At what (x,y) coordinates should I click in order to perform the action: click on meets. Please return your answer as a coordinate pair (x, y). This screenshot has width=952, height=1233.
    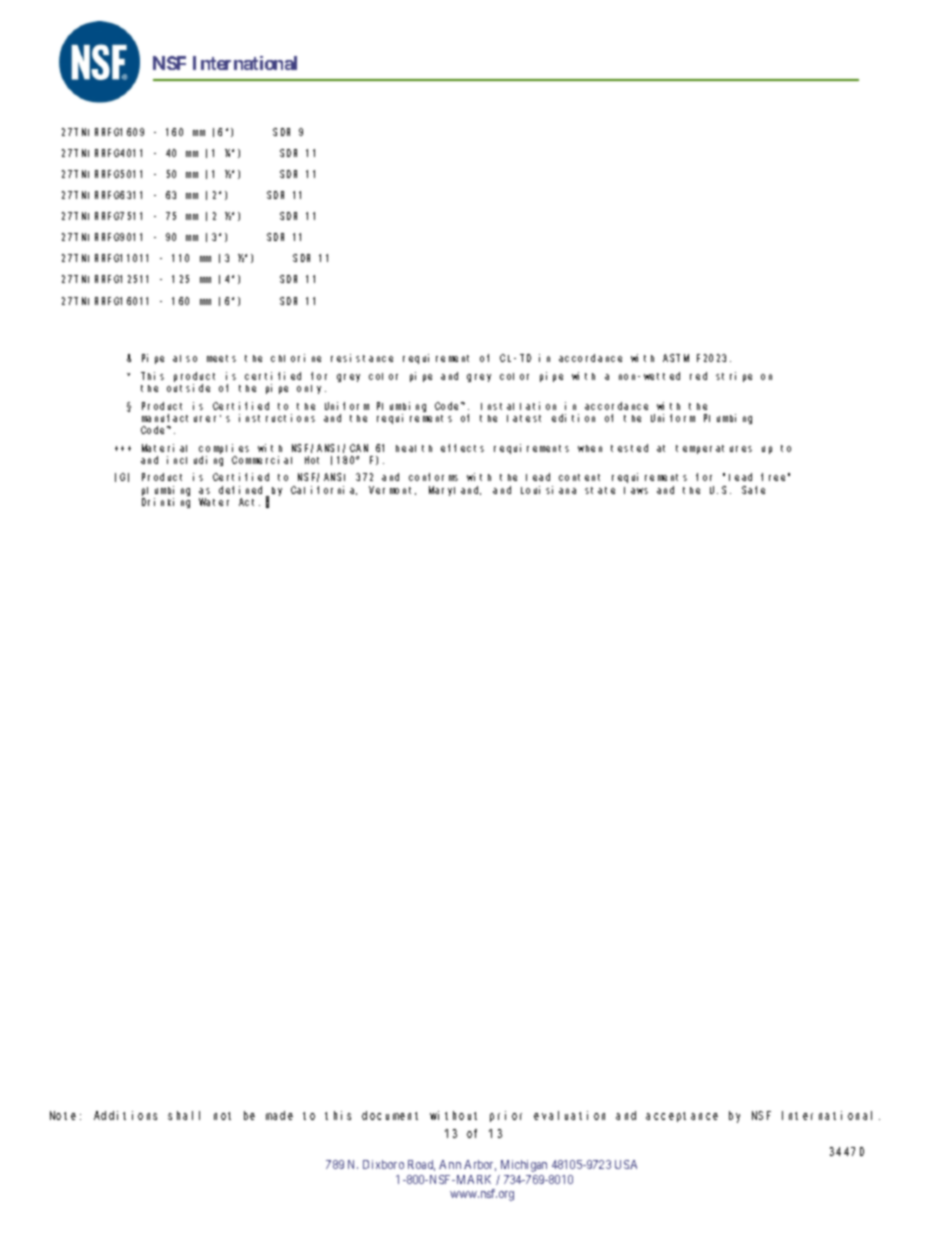
    Looking at the image, I should click on (221, 358).
